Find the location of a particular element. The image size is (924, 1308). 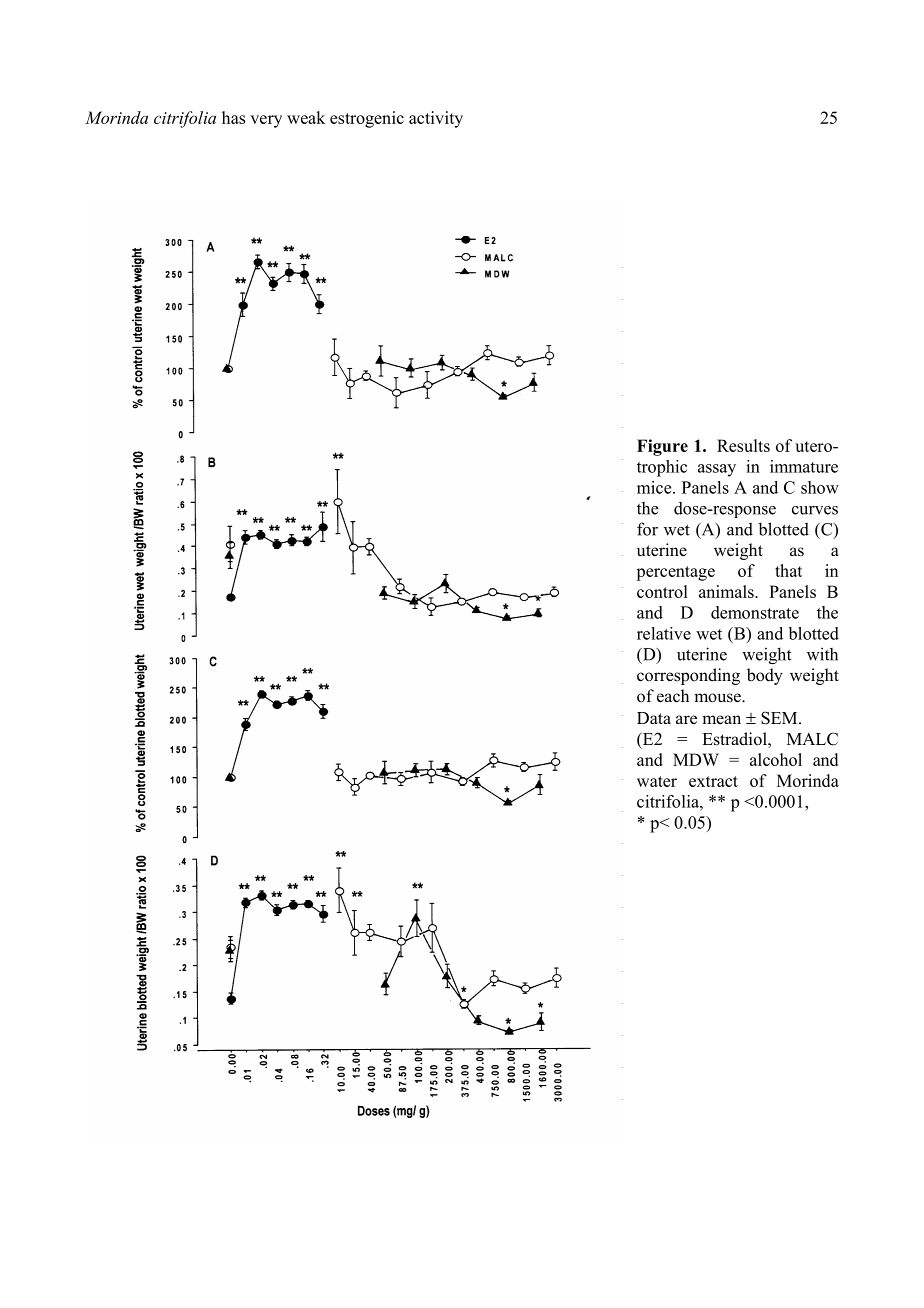

for is located at coordinates (647, 529).
